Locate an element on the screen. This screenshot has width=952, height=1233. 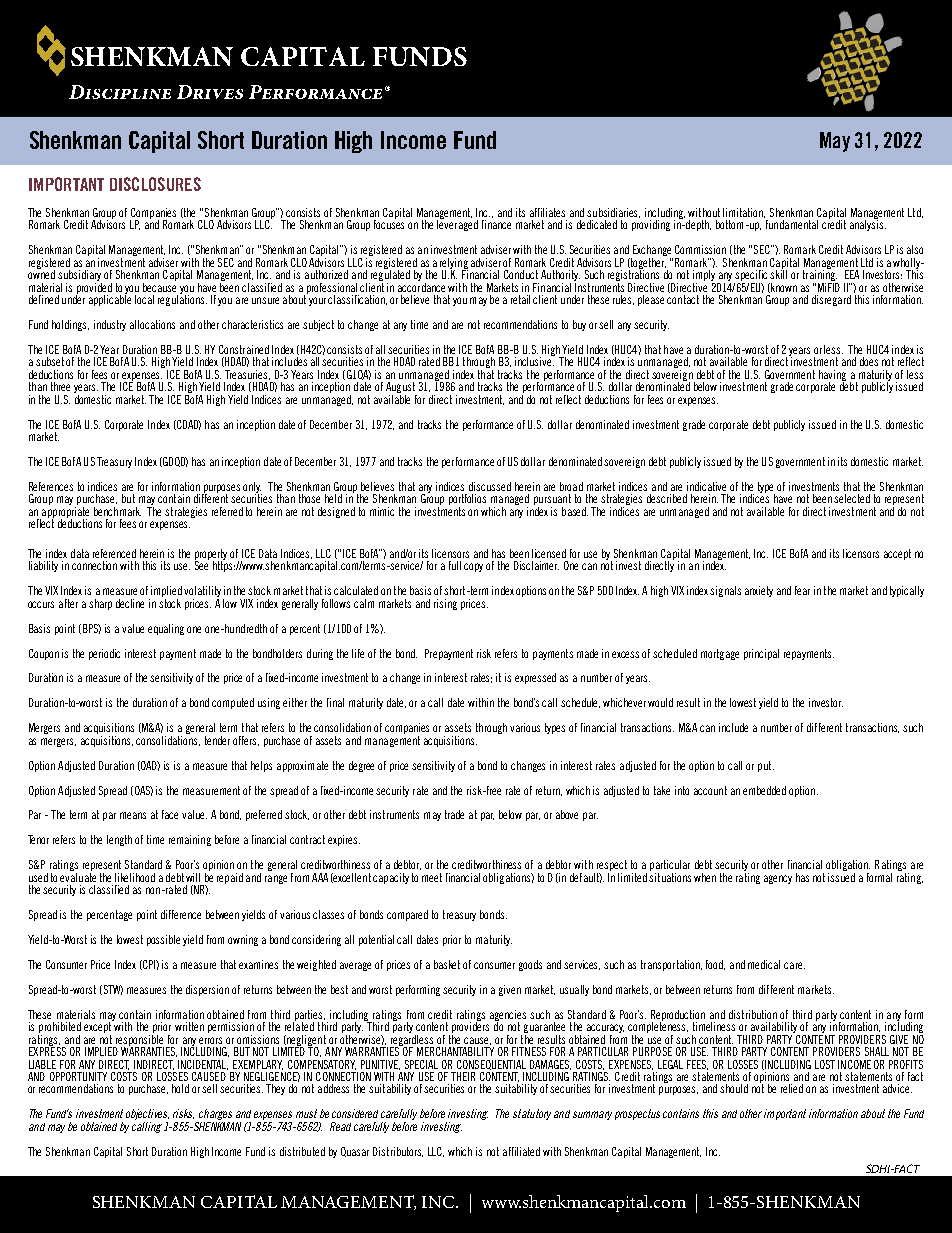
objectives is located at coordinates (147, 1116).
